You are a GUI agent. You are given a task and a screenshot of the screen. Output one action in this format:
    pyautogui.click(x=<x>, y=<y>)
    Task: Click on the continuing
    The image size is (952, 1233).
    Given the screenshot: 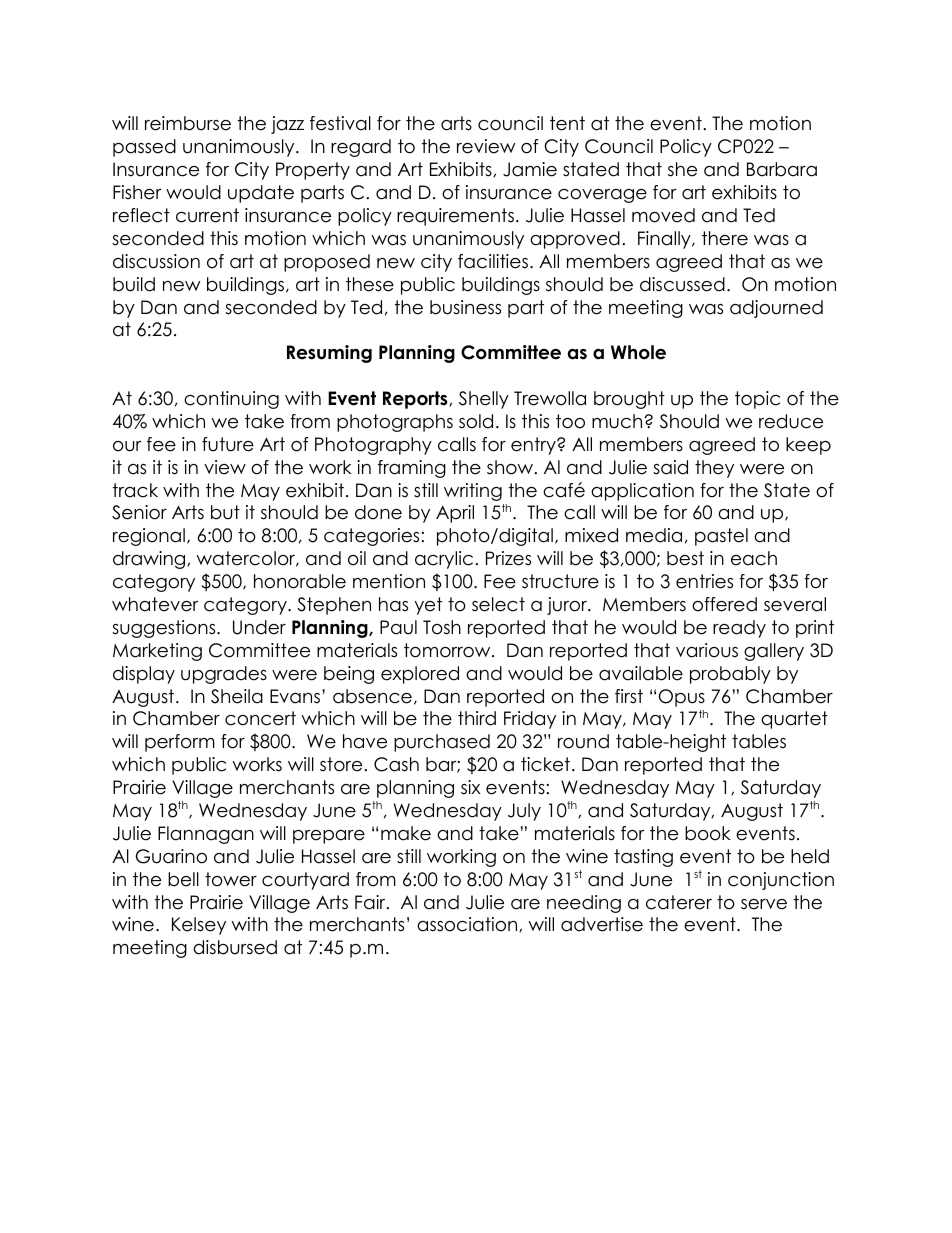 What is the action you would take?
    pyautogui.click(x=231, y=400)
